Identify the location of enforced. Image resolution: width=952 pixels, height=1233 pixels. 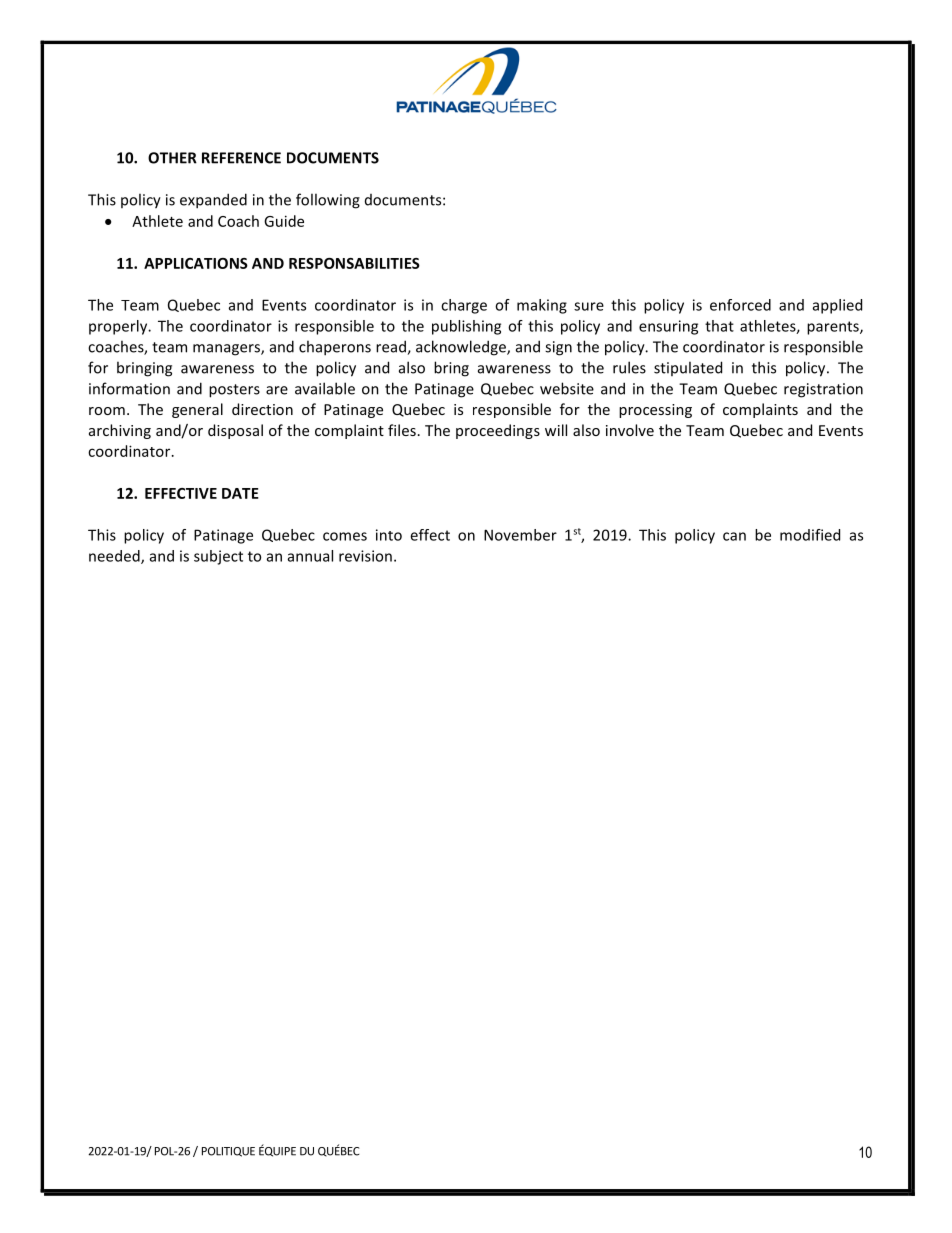
(740, 305).
